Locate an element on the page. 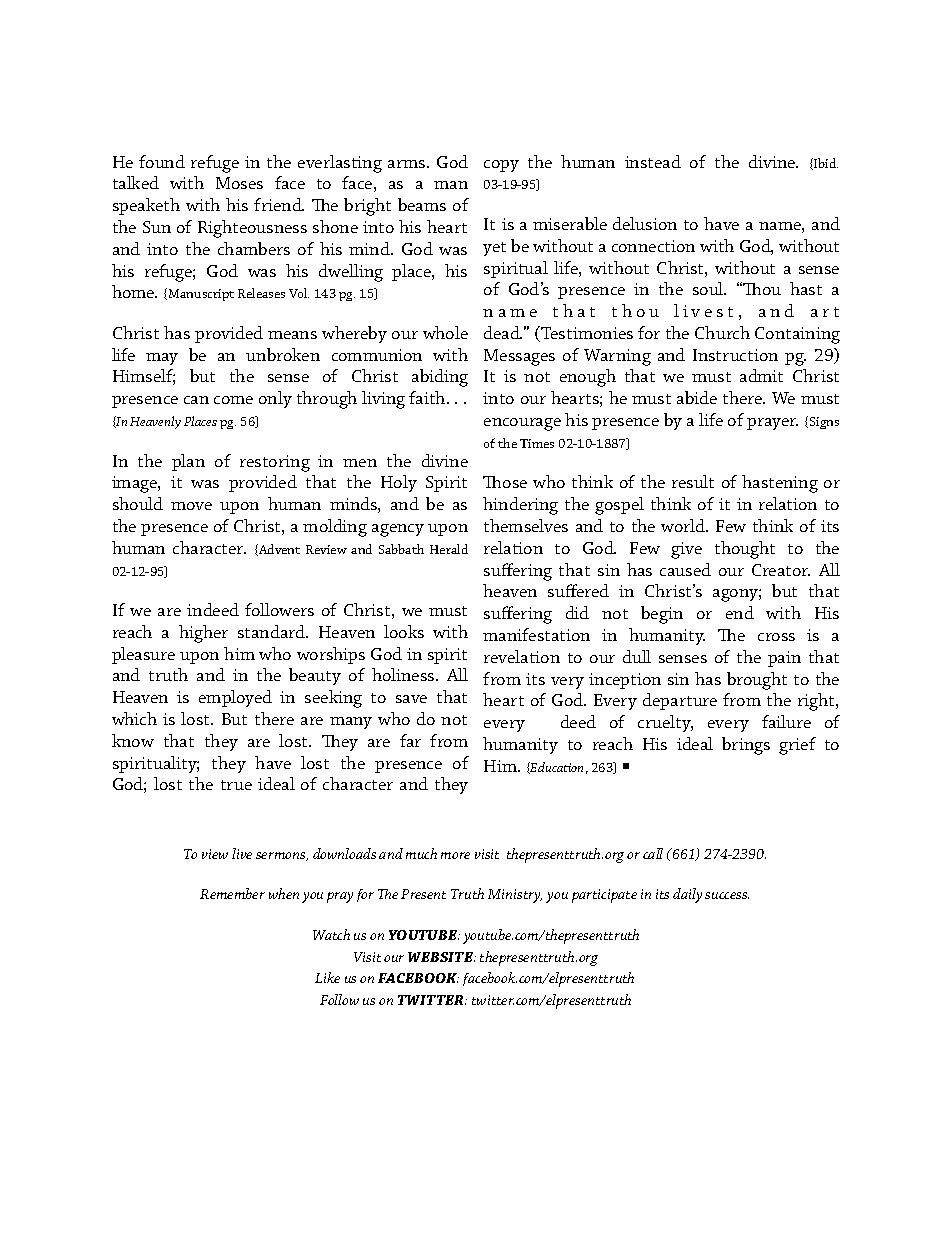  Remember is located at coordinates (232, 893).
